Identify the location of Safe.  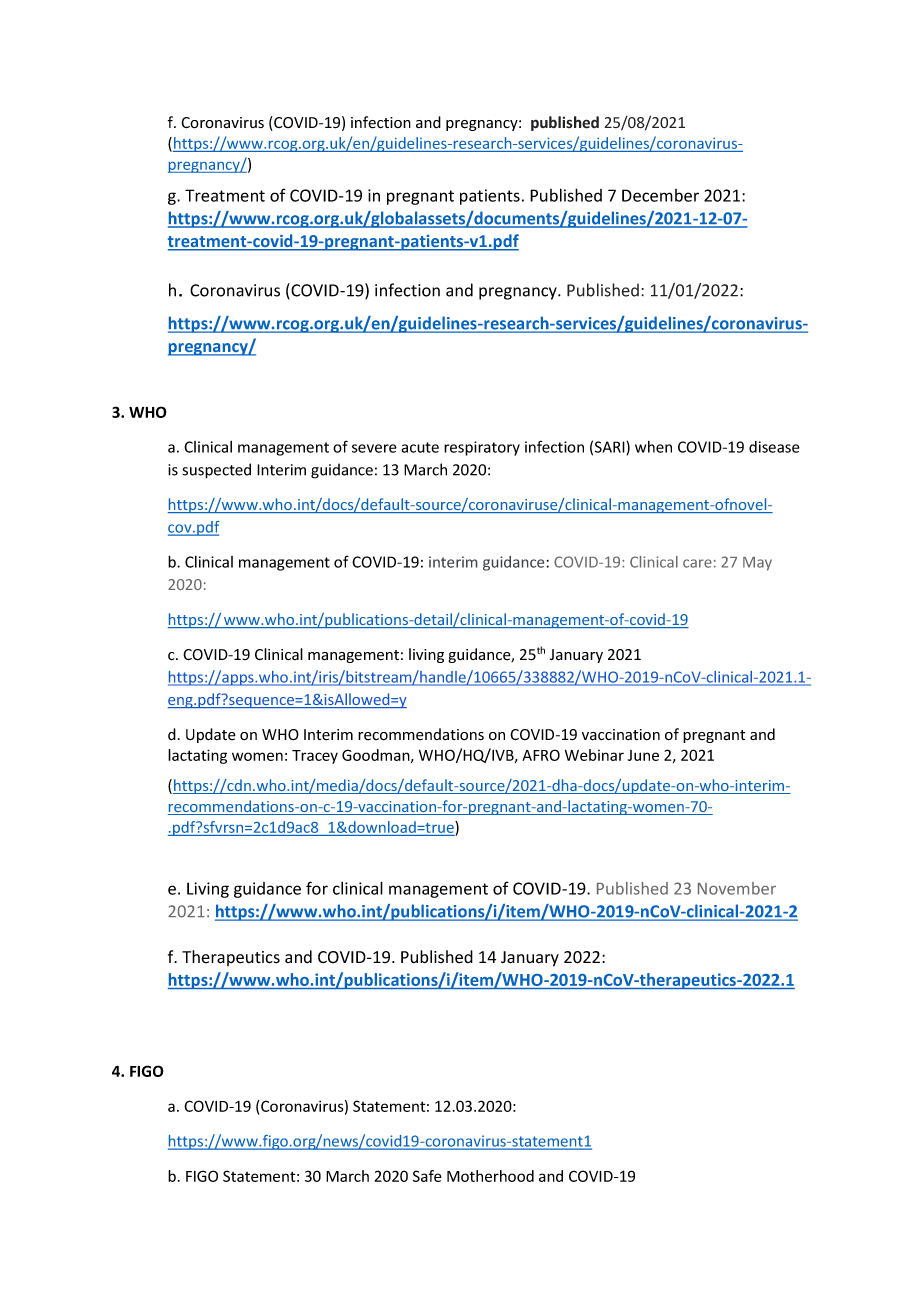
(427, 1176).
